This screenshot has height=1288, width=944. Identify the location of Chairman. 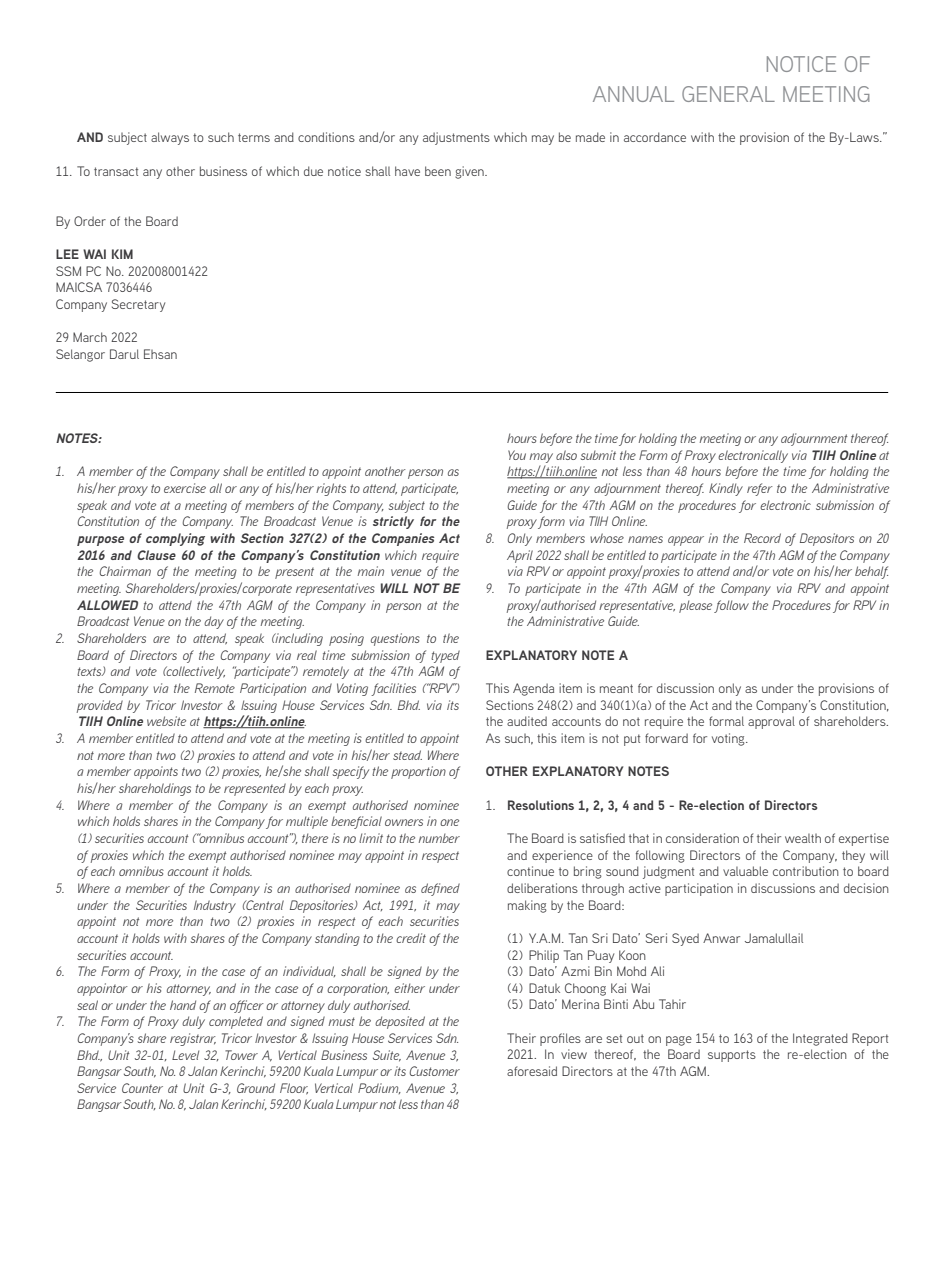
(125, 571).
